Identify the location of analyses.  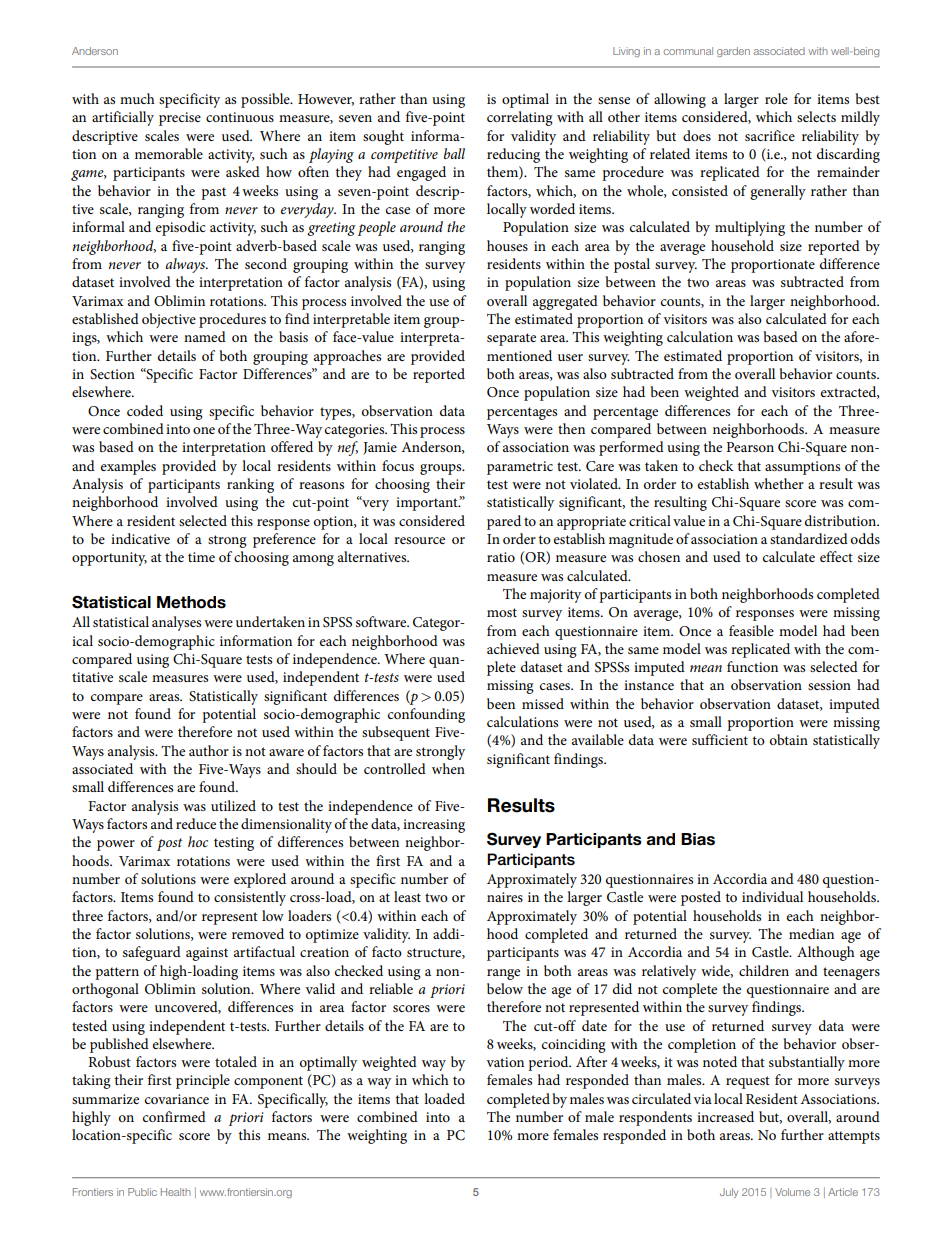
(176, 623).
